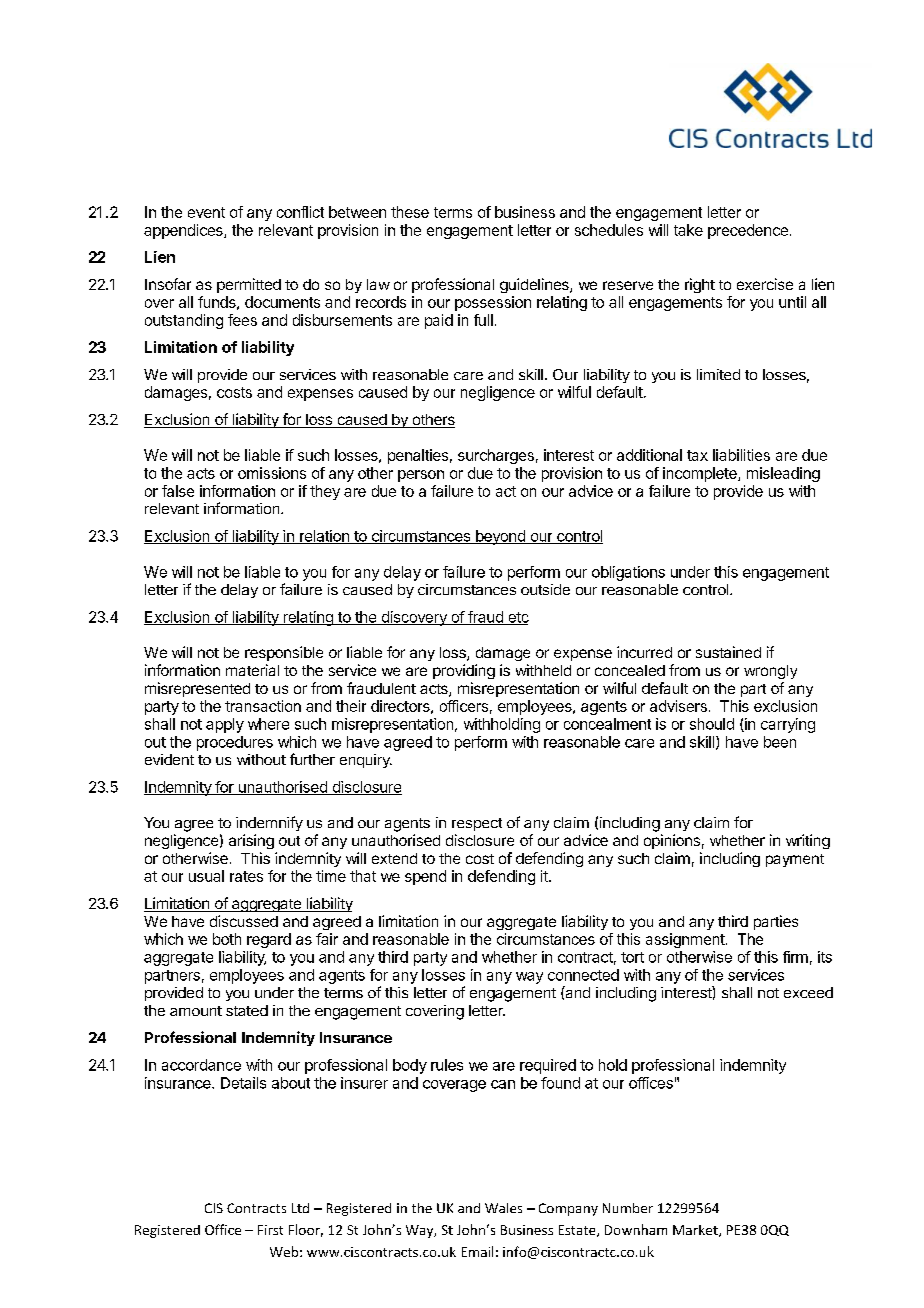  Describe the element at coordinates (535, 285) in the page. I see `guidelines` at that location.
